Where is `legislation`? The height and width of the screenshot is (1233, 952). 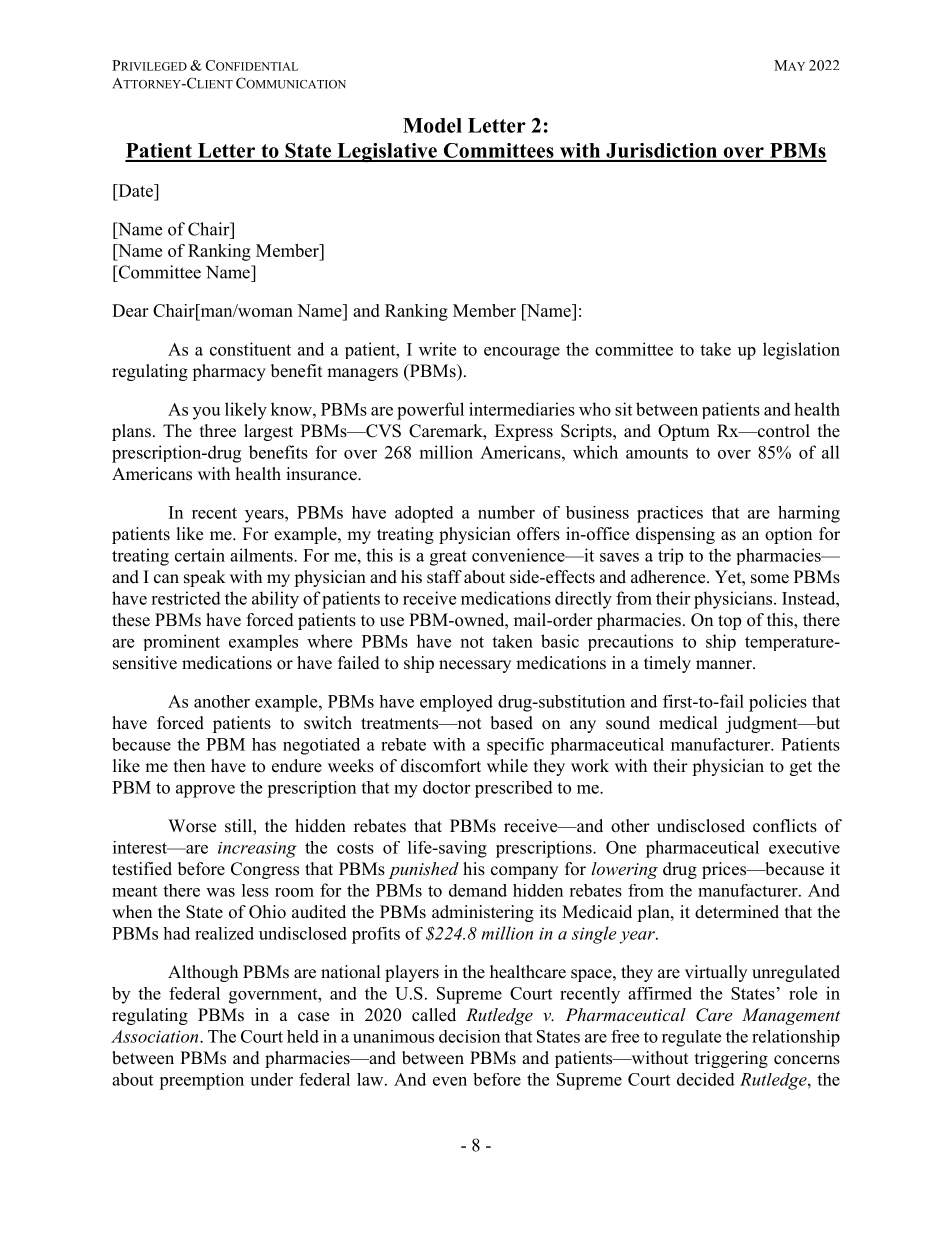 legislation is located at coordinates (801, 351).
